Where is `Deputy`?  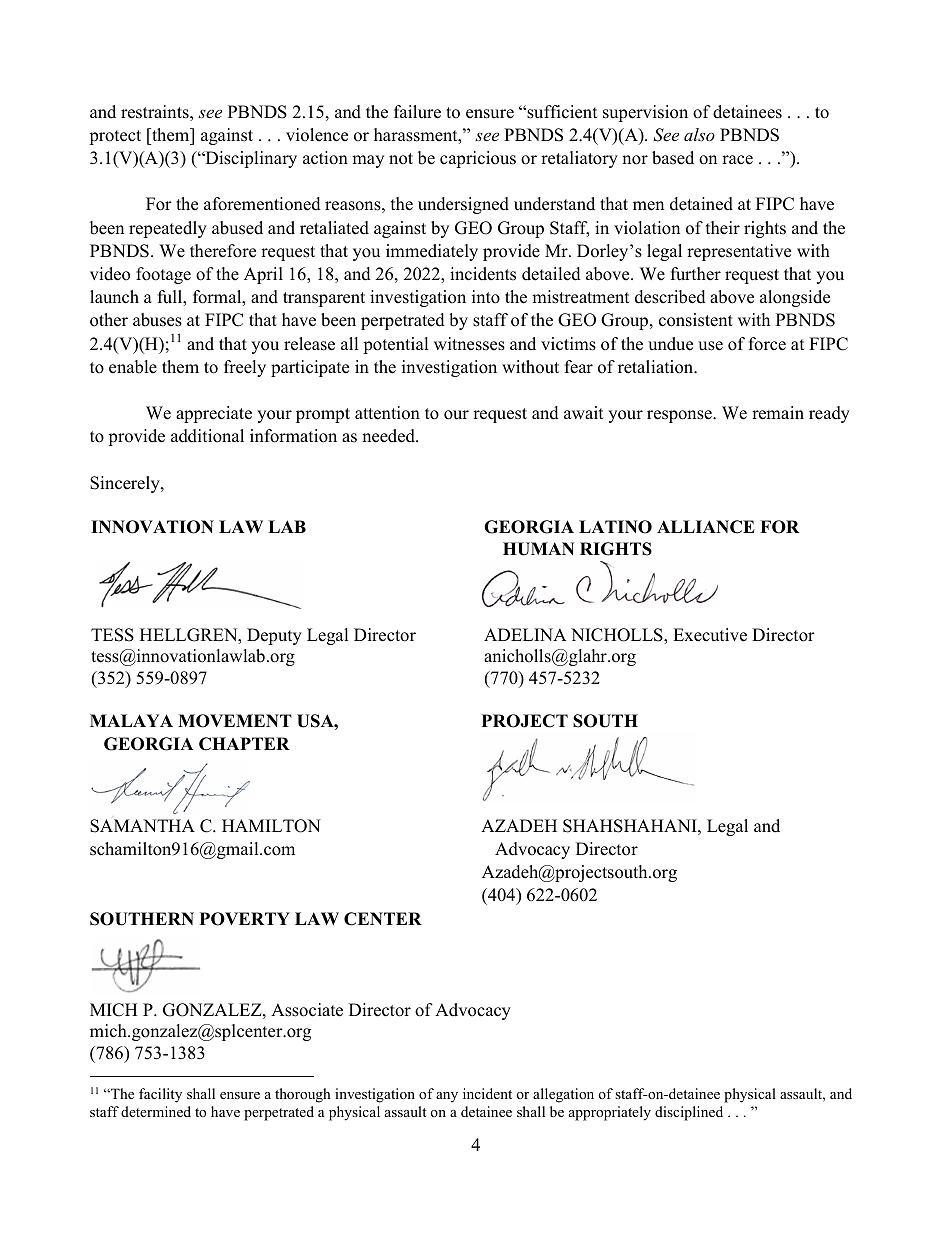
Deputy is located at coordinates (274, 636).
